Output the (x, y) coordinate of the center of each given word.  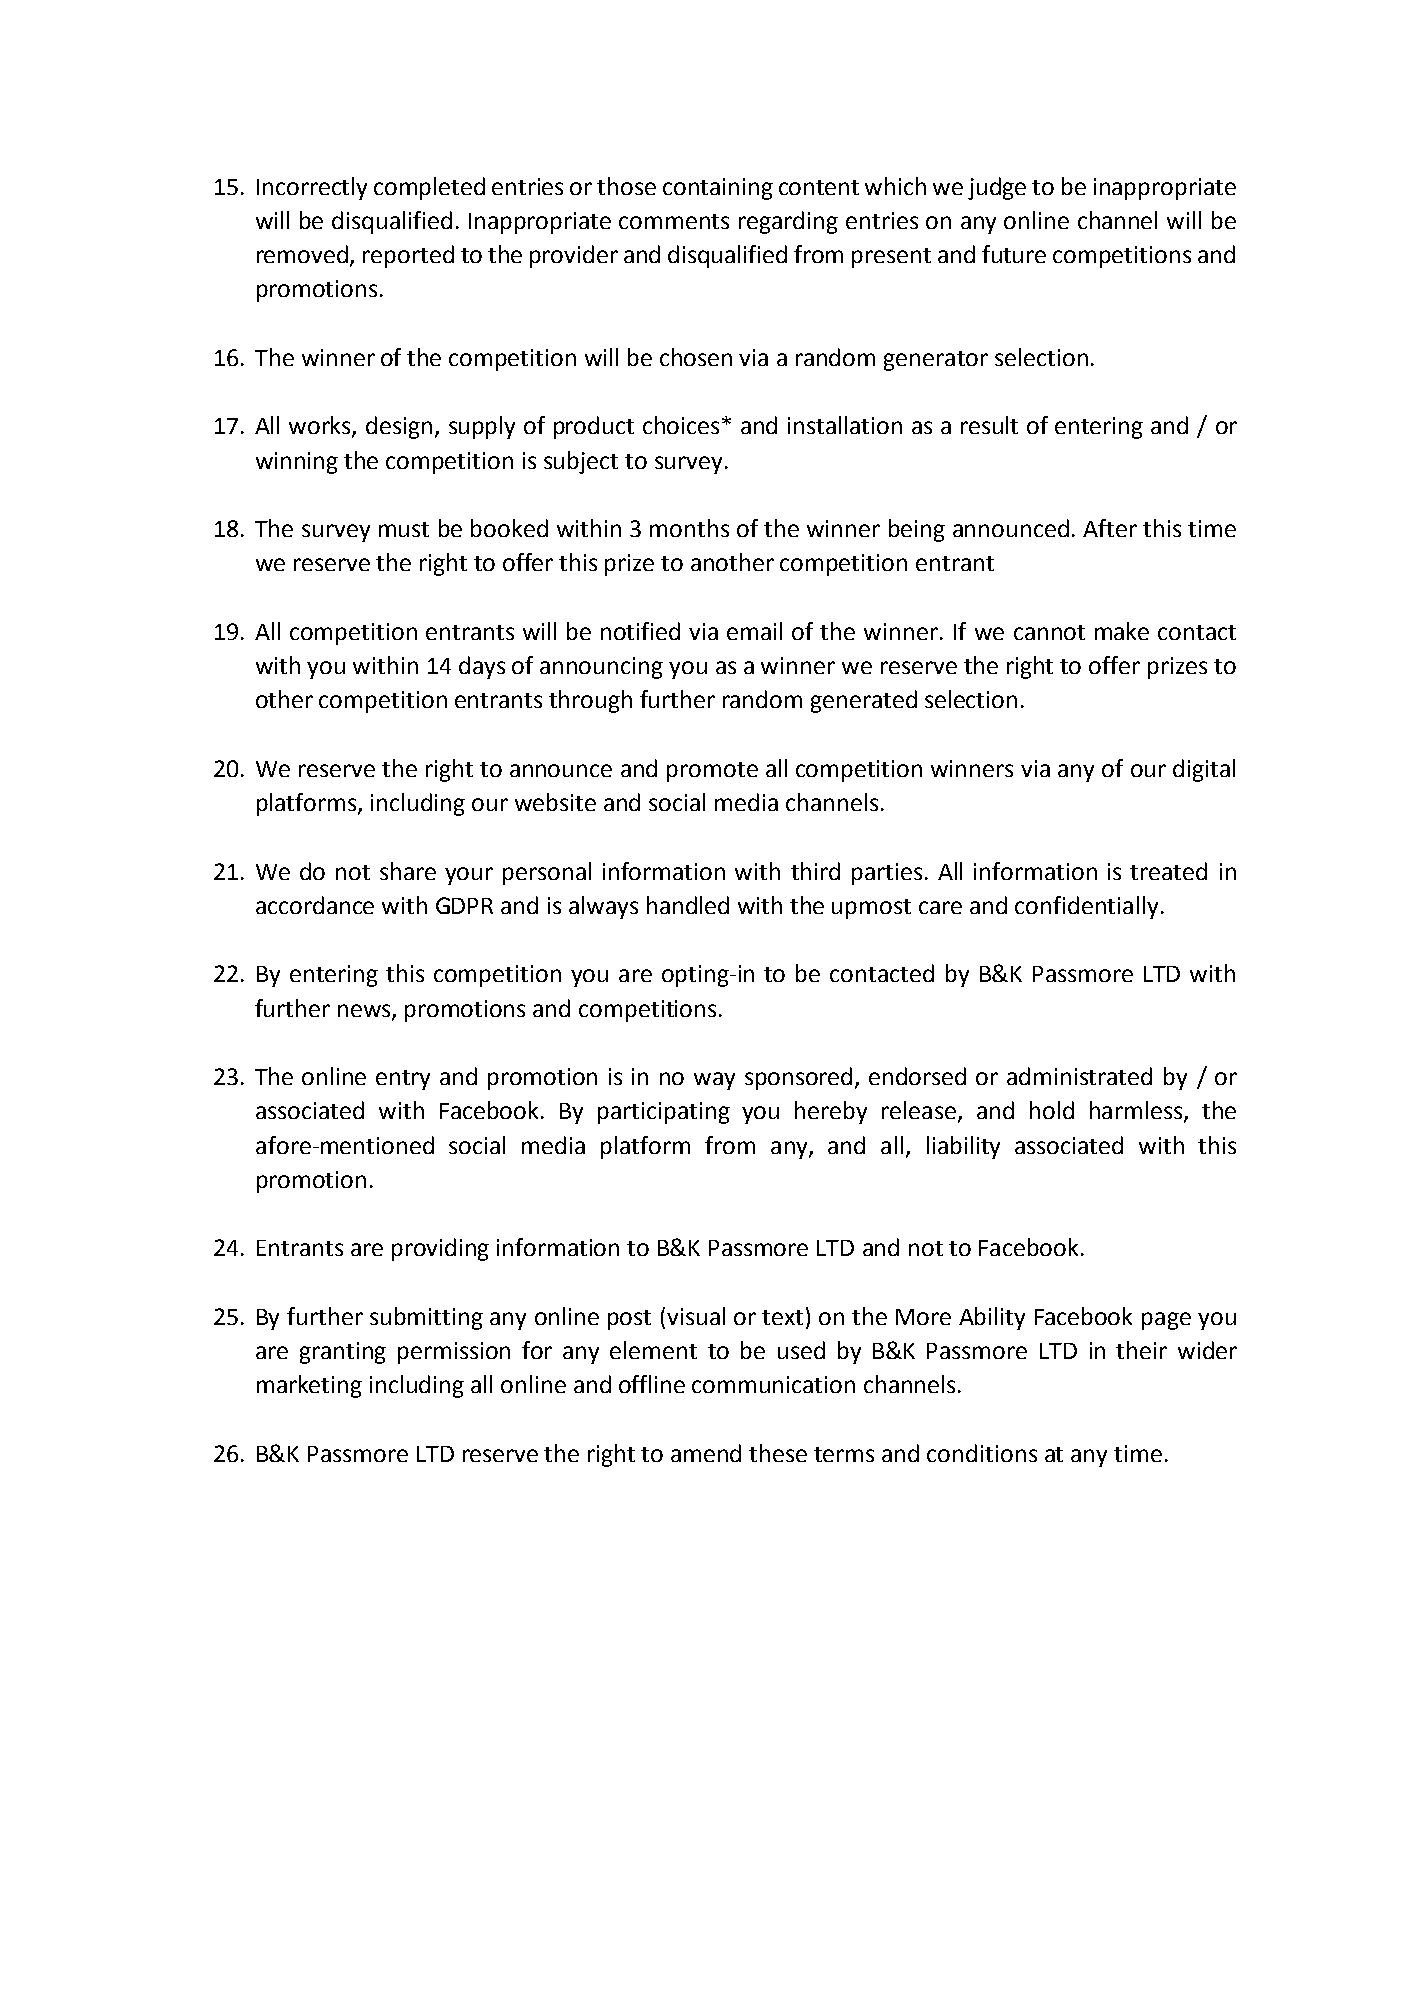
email (754, 631)
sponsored (798, 1078)
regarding (788, 222)
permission (454, 1353)
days (482, 667)
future (1014, 254)
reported (408, 256)
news (365, 1011)
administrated (1079, 1076)
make (1122, 631)
